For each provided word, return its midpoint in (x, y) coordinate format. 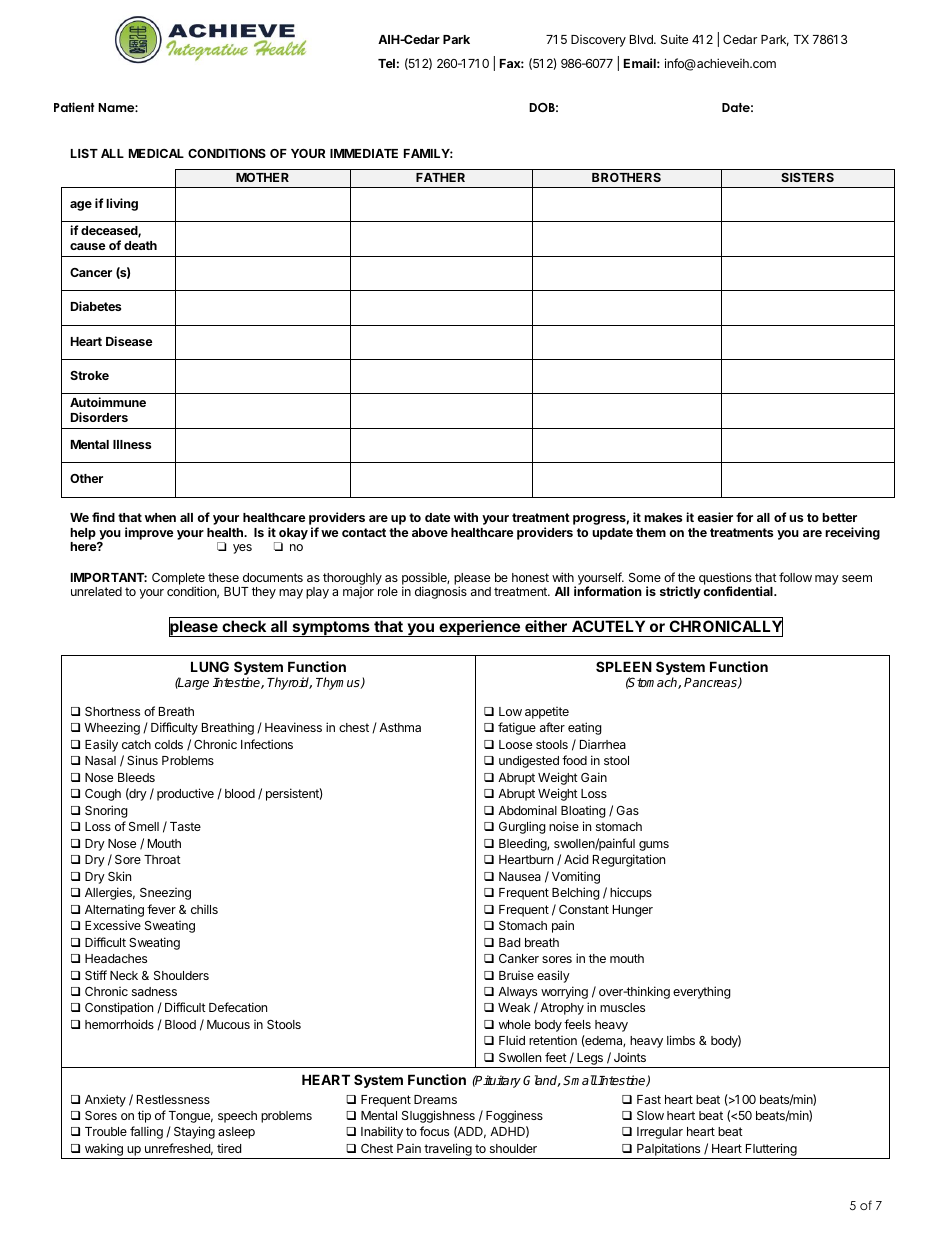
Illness (132, 444)
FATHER (440, 177)
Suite (674, 39)
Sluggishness (438, 1116)
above (430, 532)
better (839, 517)
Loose (515, 744)
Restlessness (173, 1099)
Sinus (142, 760)
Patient (74, 107)
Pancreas (711, 683)
